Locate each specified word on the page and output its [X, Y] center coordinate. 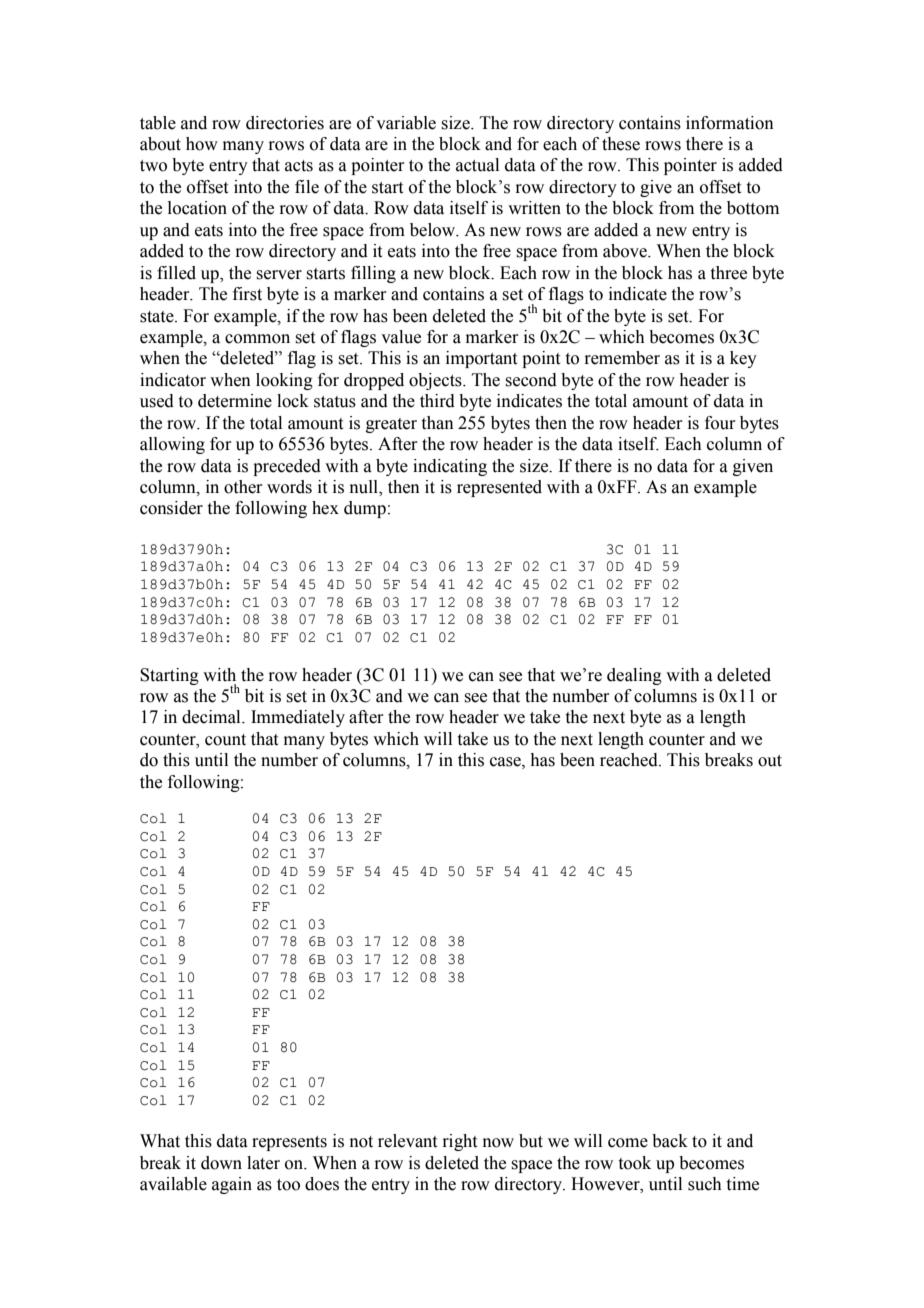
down [221, 1163]
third [437, 401]
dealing [634, 676]
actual [477, 165]
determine [235, 401]
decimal [212, 717]
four [720, 423]
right [459, 1142]
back [670, 1141]
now [498, 1143]
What [160, 1141]
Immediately [298, 718]
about [160, 144]
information [730, 123]
